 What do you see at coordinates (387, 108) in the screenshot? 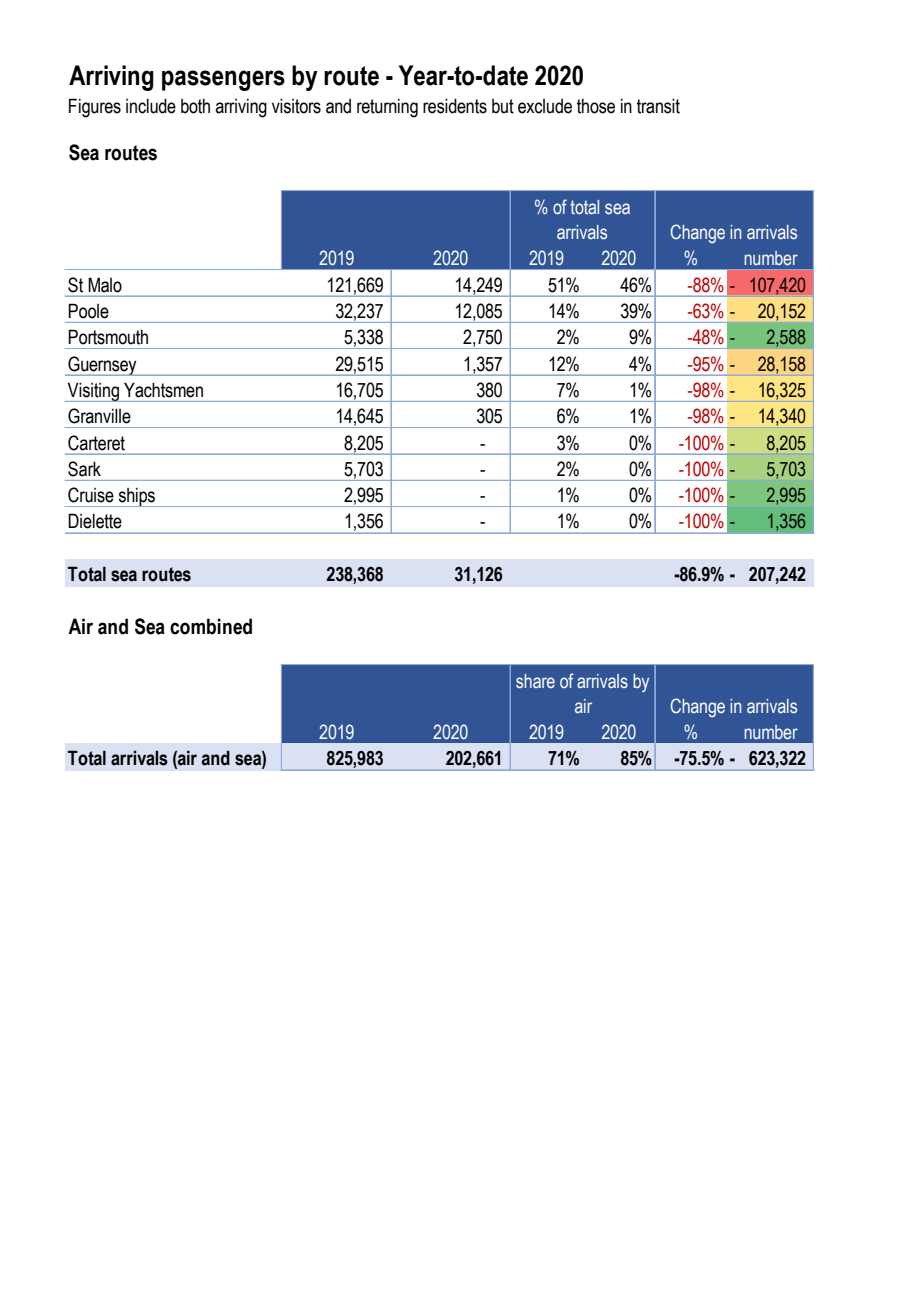
I see `returning` at bounding box center [387, 108].
